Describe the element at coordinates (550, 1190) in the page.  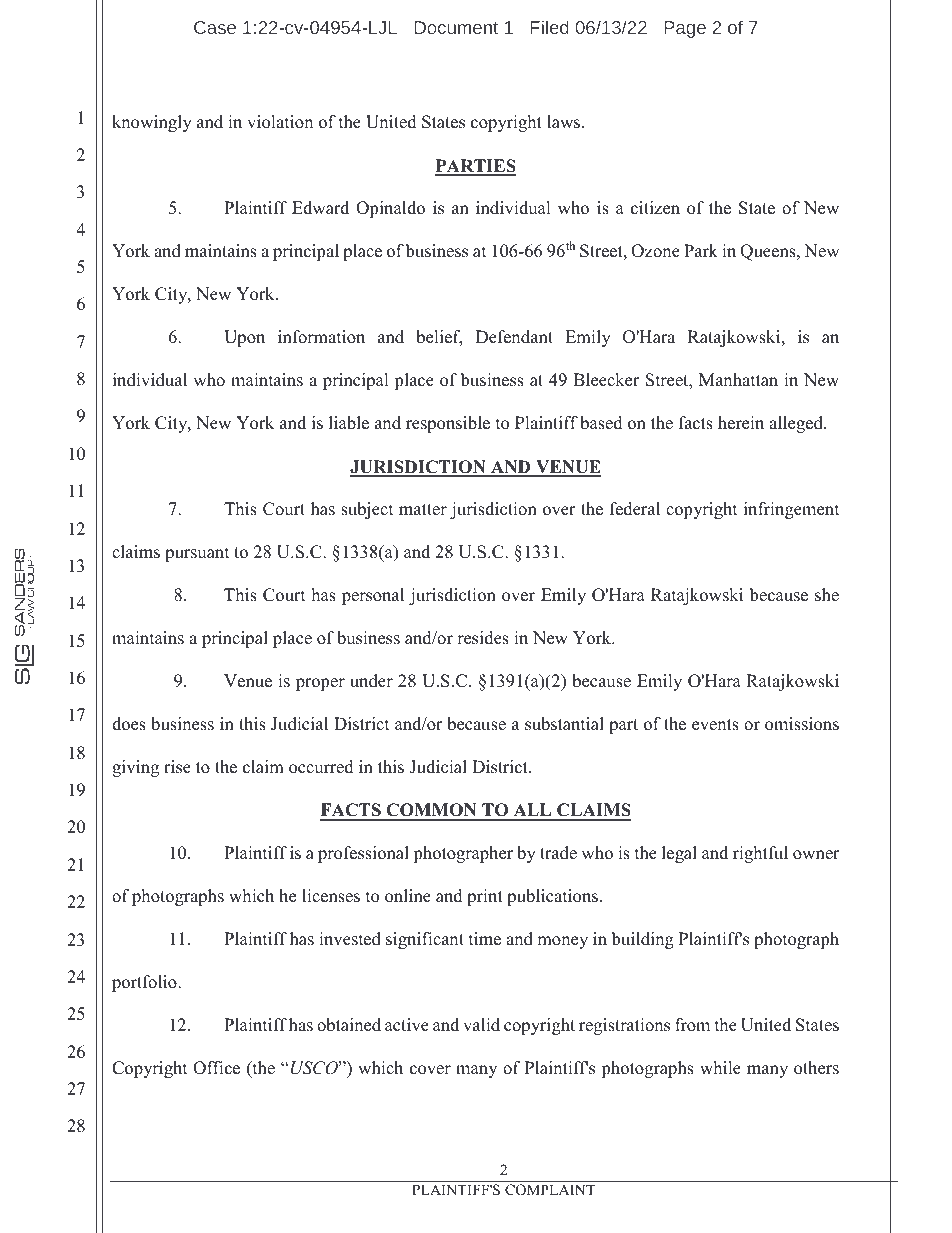
I see `COMPLAINT` at that location.
